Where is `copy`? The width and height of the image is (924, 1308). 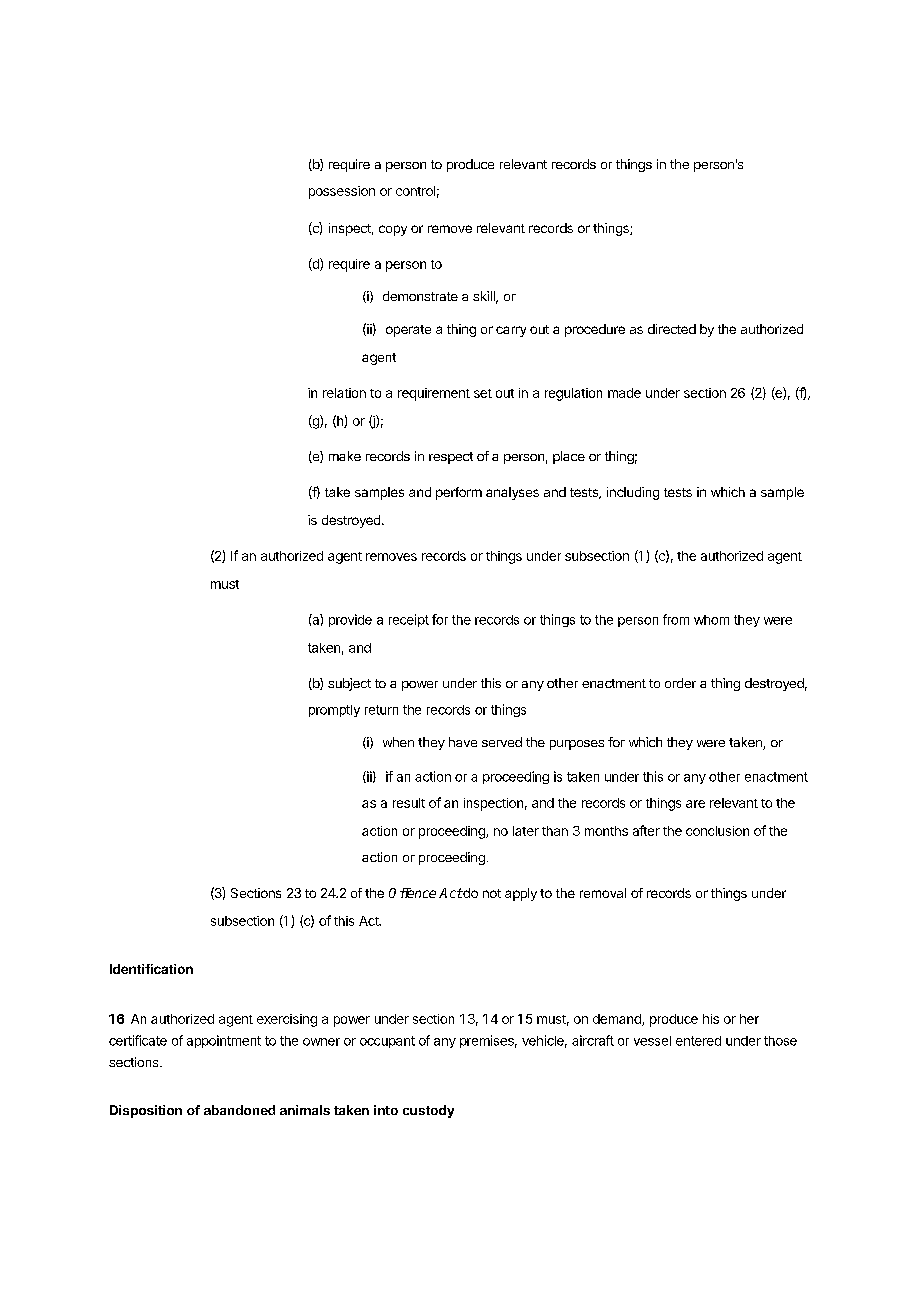
copy is located at coordinates (393, 230).
